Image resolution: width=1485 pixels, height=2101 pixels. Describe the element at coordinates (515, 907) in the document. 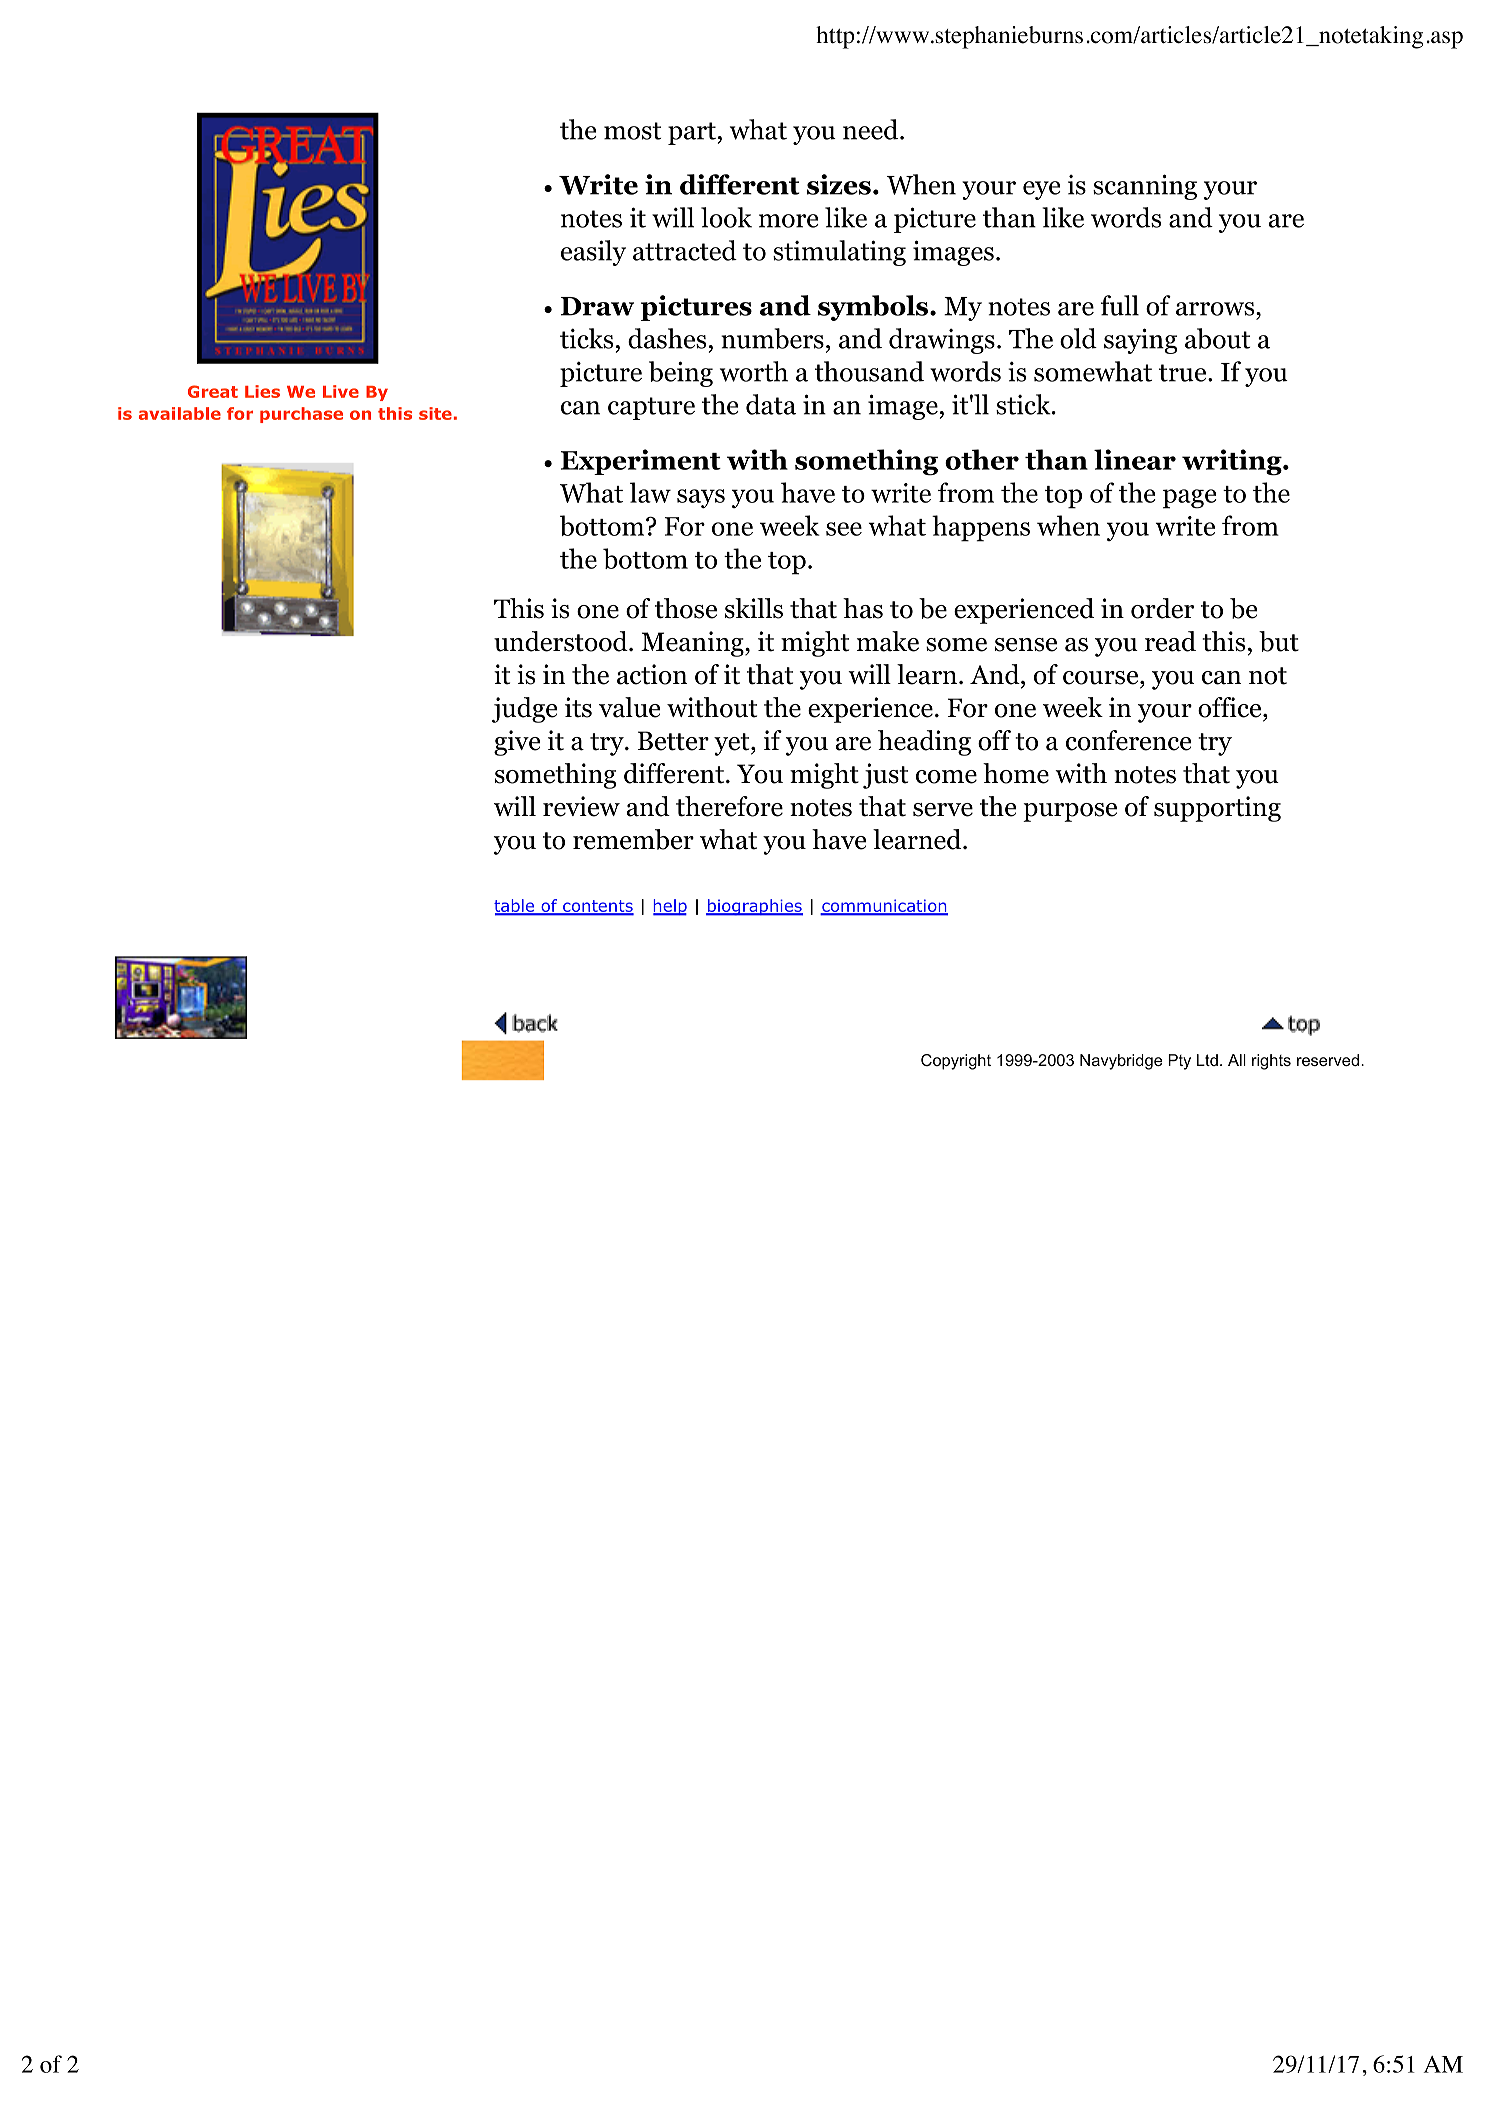

I see `table` at that location.
